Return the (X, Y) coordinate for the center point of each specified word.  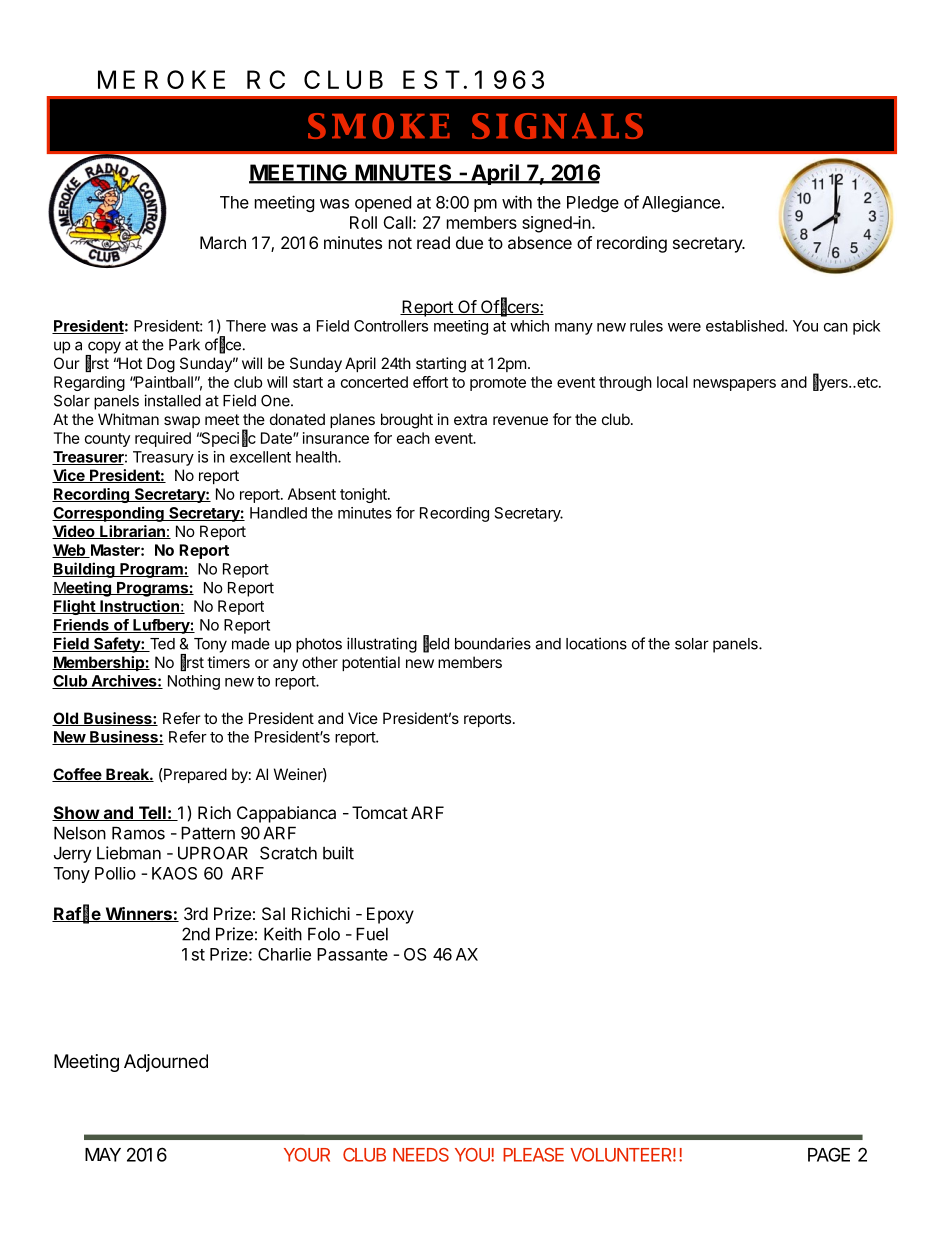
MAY (103, 1155)
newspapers (734, 385)
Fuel (372, 934)
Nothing (194, 682)
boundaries (493, 643)
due (469, 242)
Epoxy (390, 915)
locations (596, 643)
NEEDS (421, 1155)
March (223, 242)
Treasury (163, 458)
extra (470, 419)
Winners (138, 914)
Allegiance (681, 204)
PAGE (829, 1154)
